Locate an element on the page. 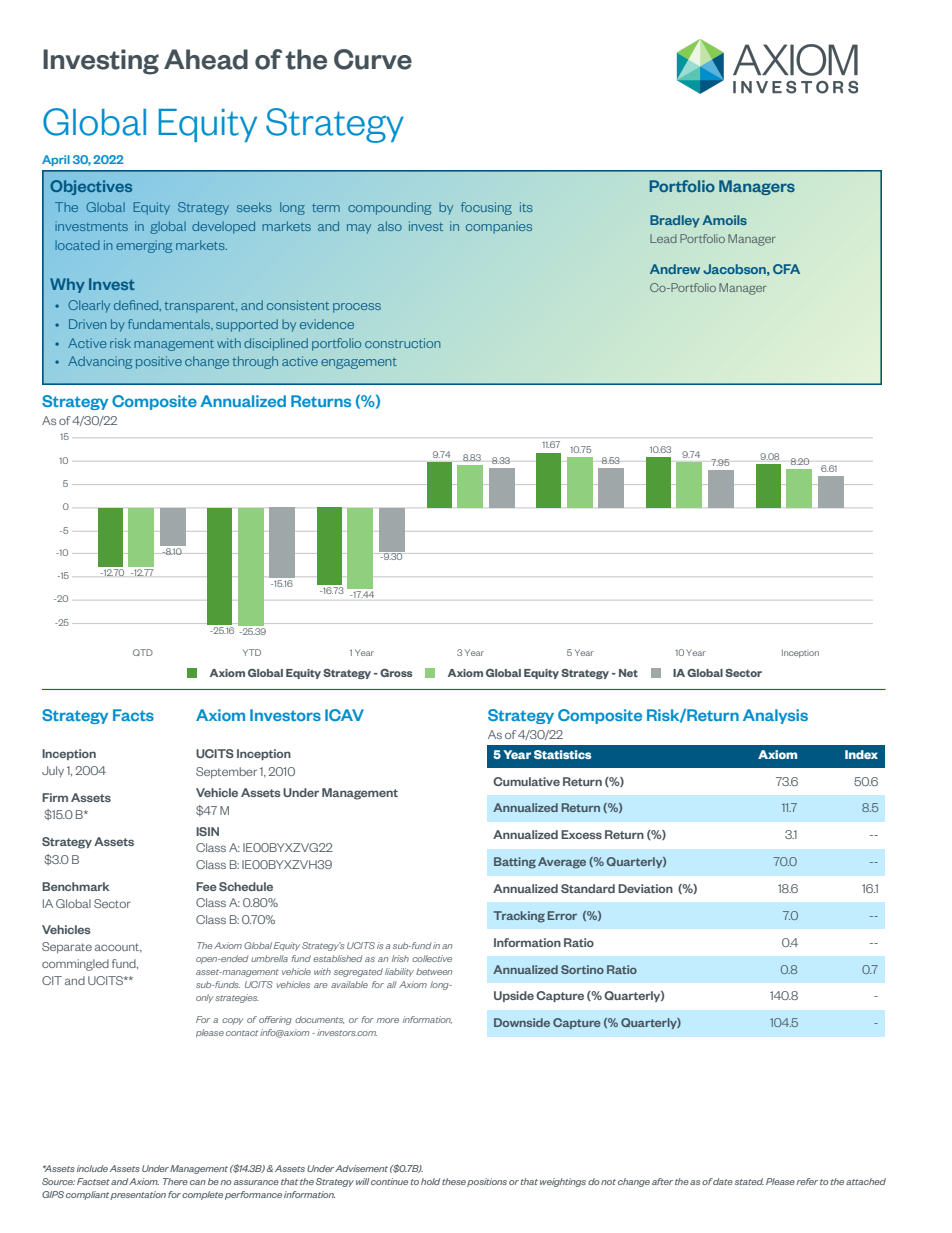  positive is located at coordinates (159, 362).
